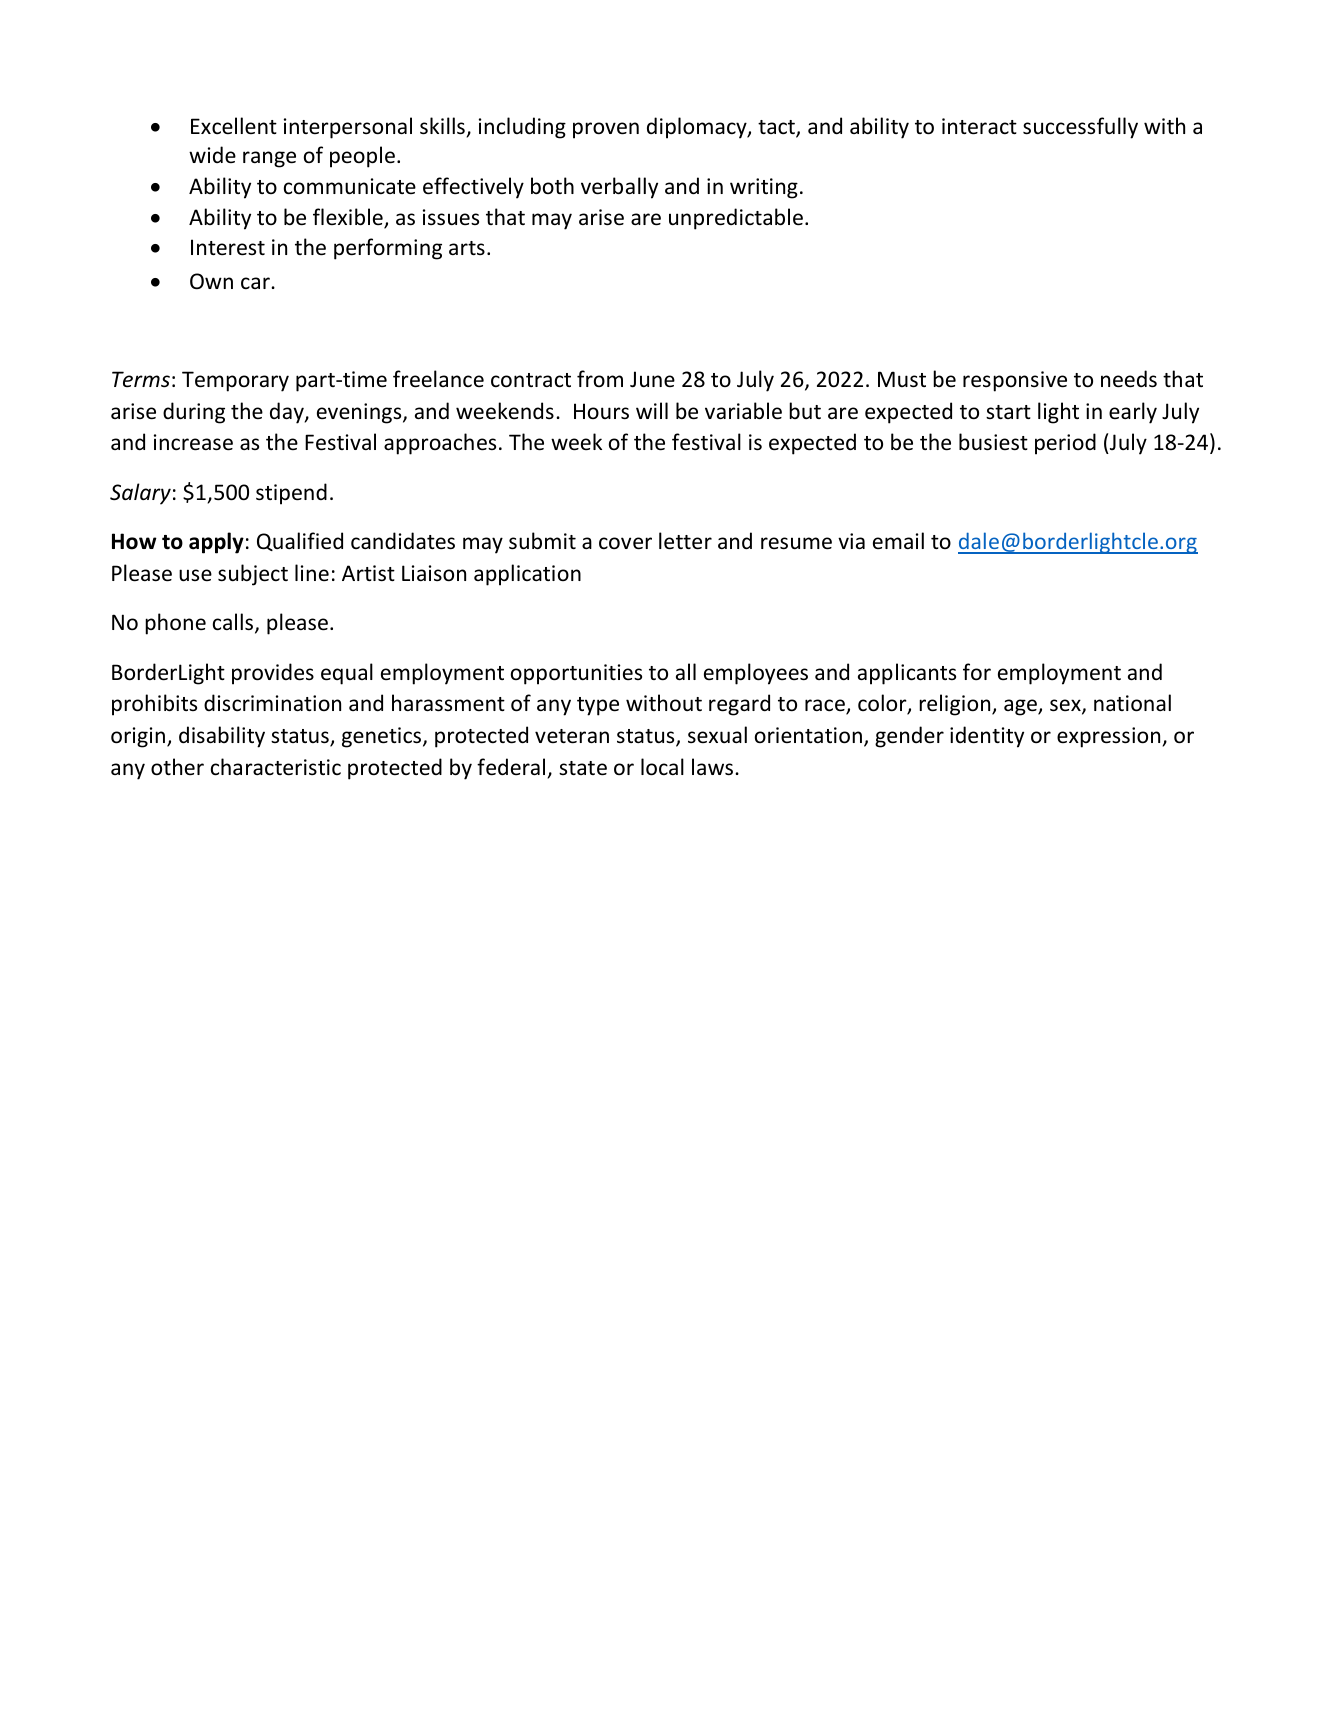 Image resolution: width=1340 pixels, height=1735 pixels. I want to click on responsive, so click(1015, 381).
